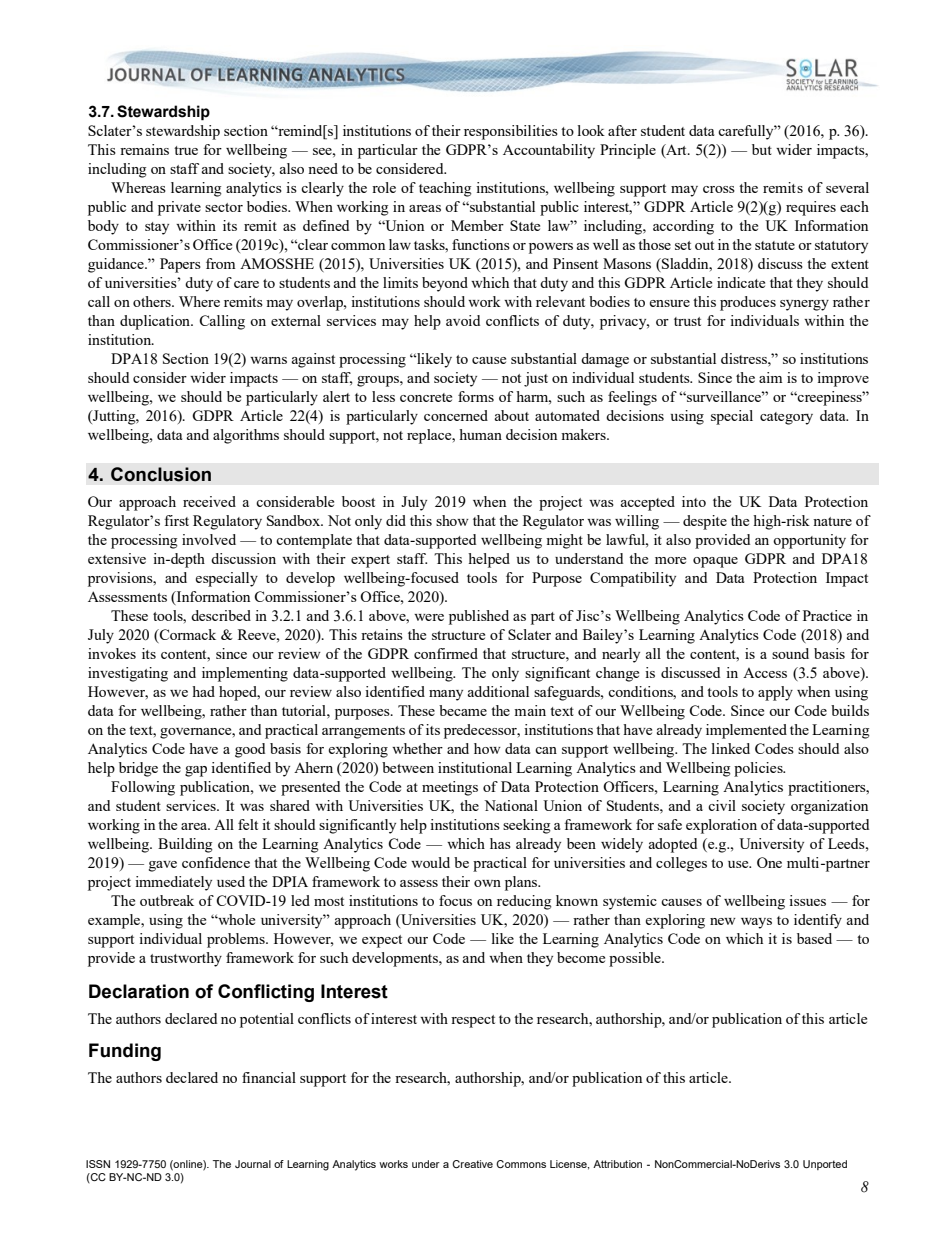 The height and width of the image is (1233, 952). I want to click on show, so click(452, 520).
